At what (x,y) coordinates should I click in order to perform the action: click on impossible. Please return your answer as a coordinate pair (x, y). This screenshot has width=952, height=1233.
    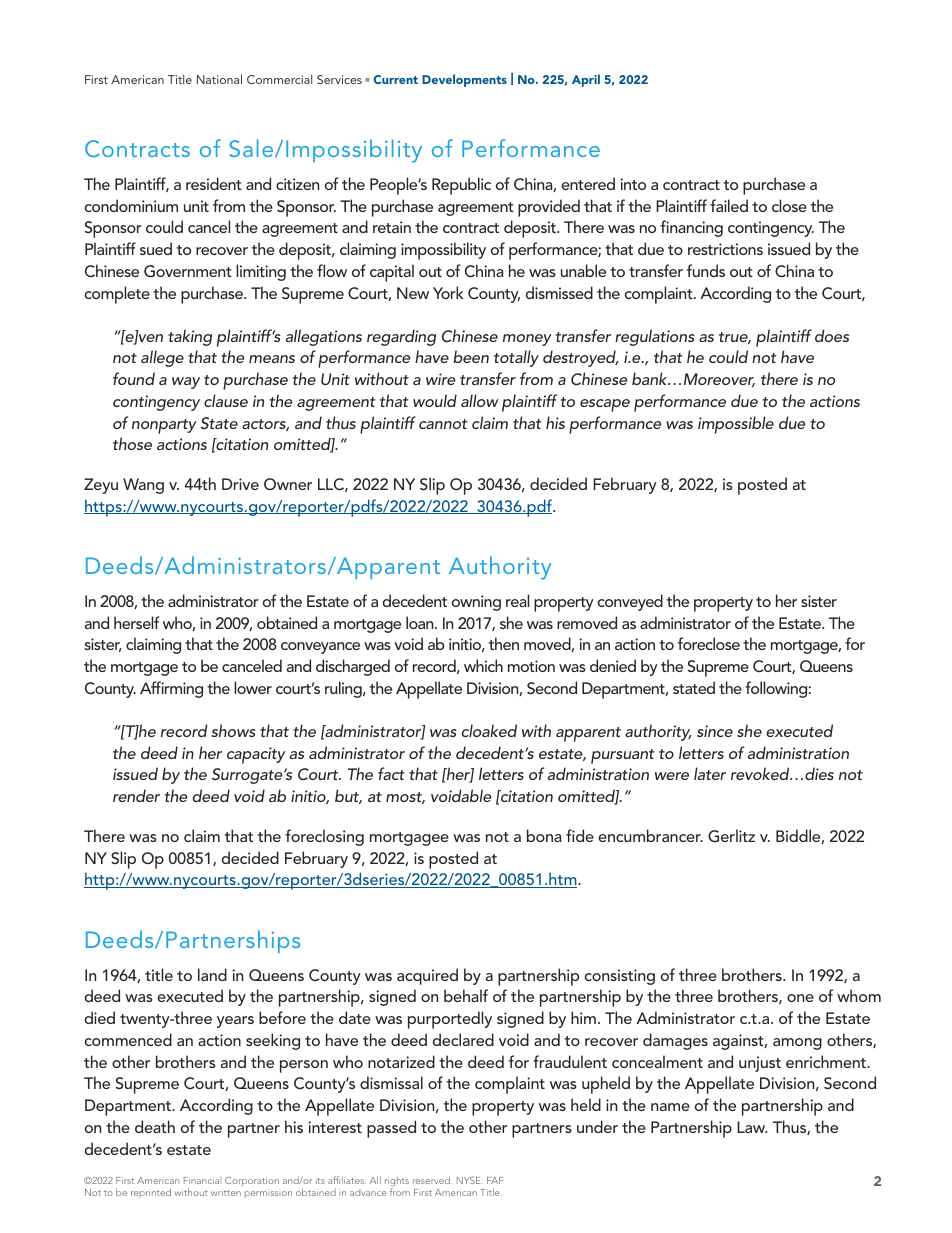
    Looking at the image, I should click on (736, 425).
